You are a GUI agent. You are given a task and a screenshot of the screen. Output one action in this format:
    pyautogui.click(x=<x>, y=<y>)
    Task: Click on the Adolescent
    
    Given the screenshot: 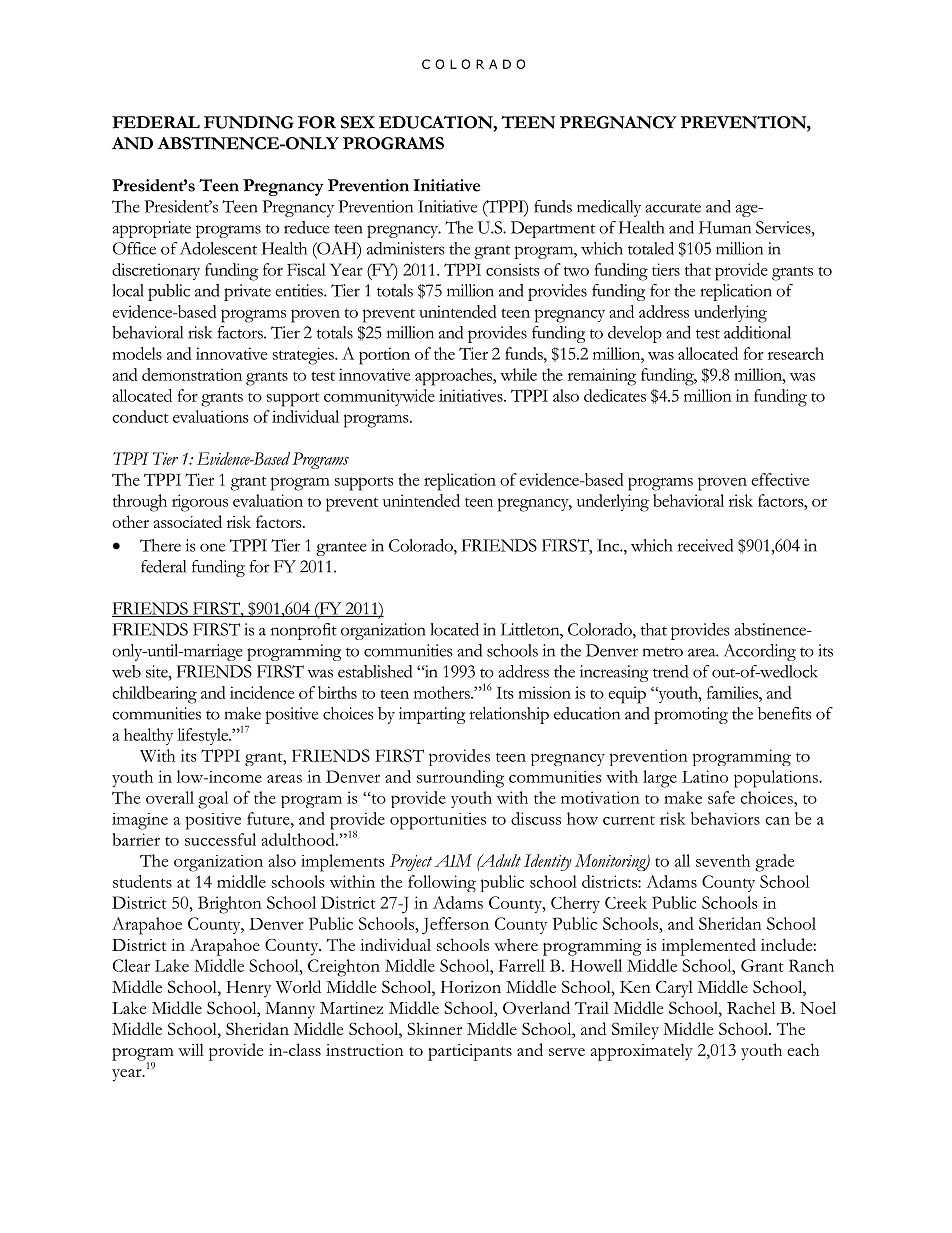 What is the action you would take?
    pyautogui.click(x=219, y=248)
